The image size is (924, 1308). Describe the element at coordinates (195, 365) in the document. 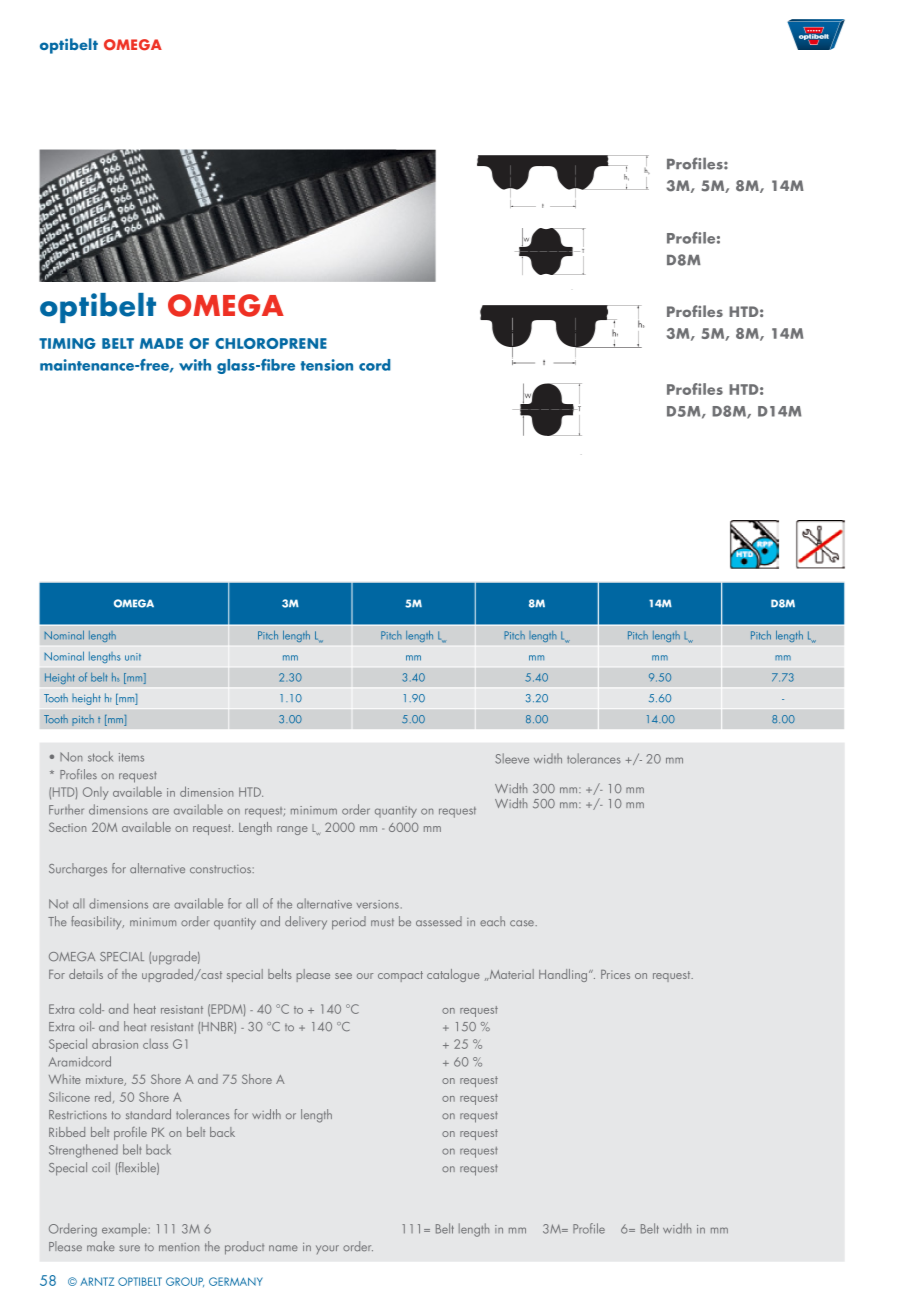

I see `with` at that location.
